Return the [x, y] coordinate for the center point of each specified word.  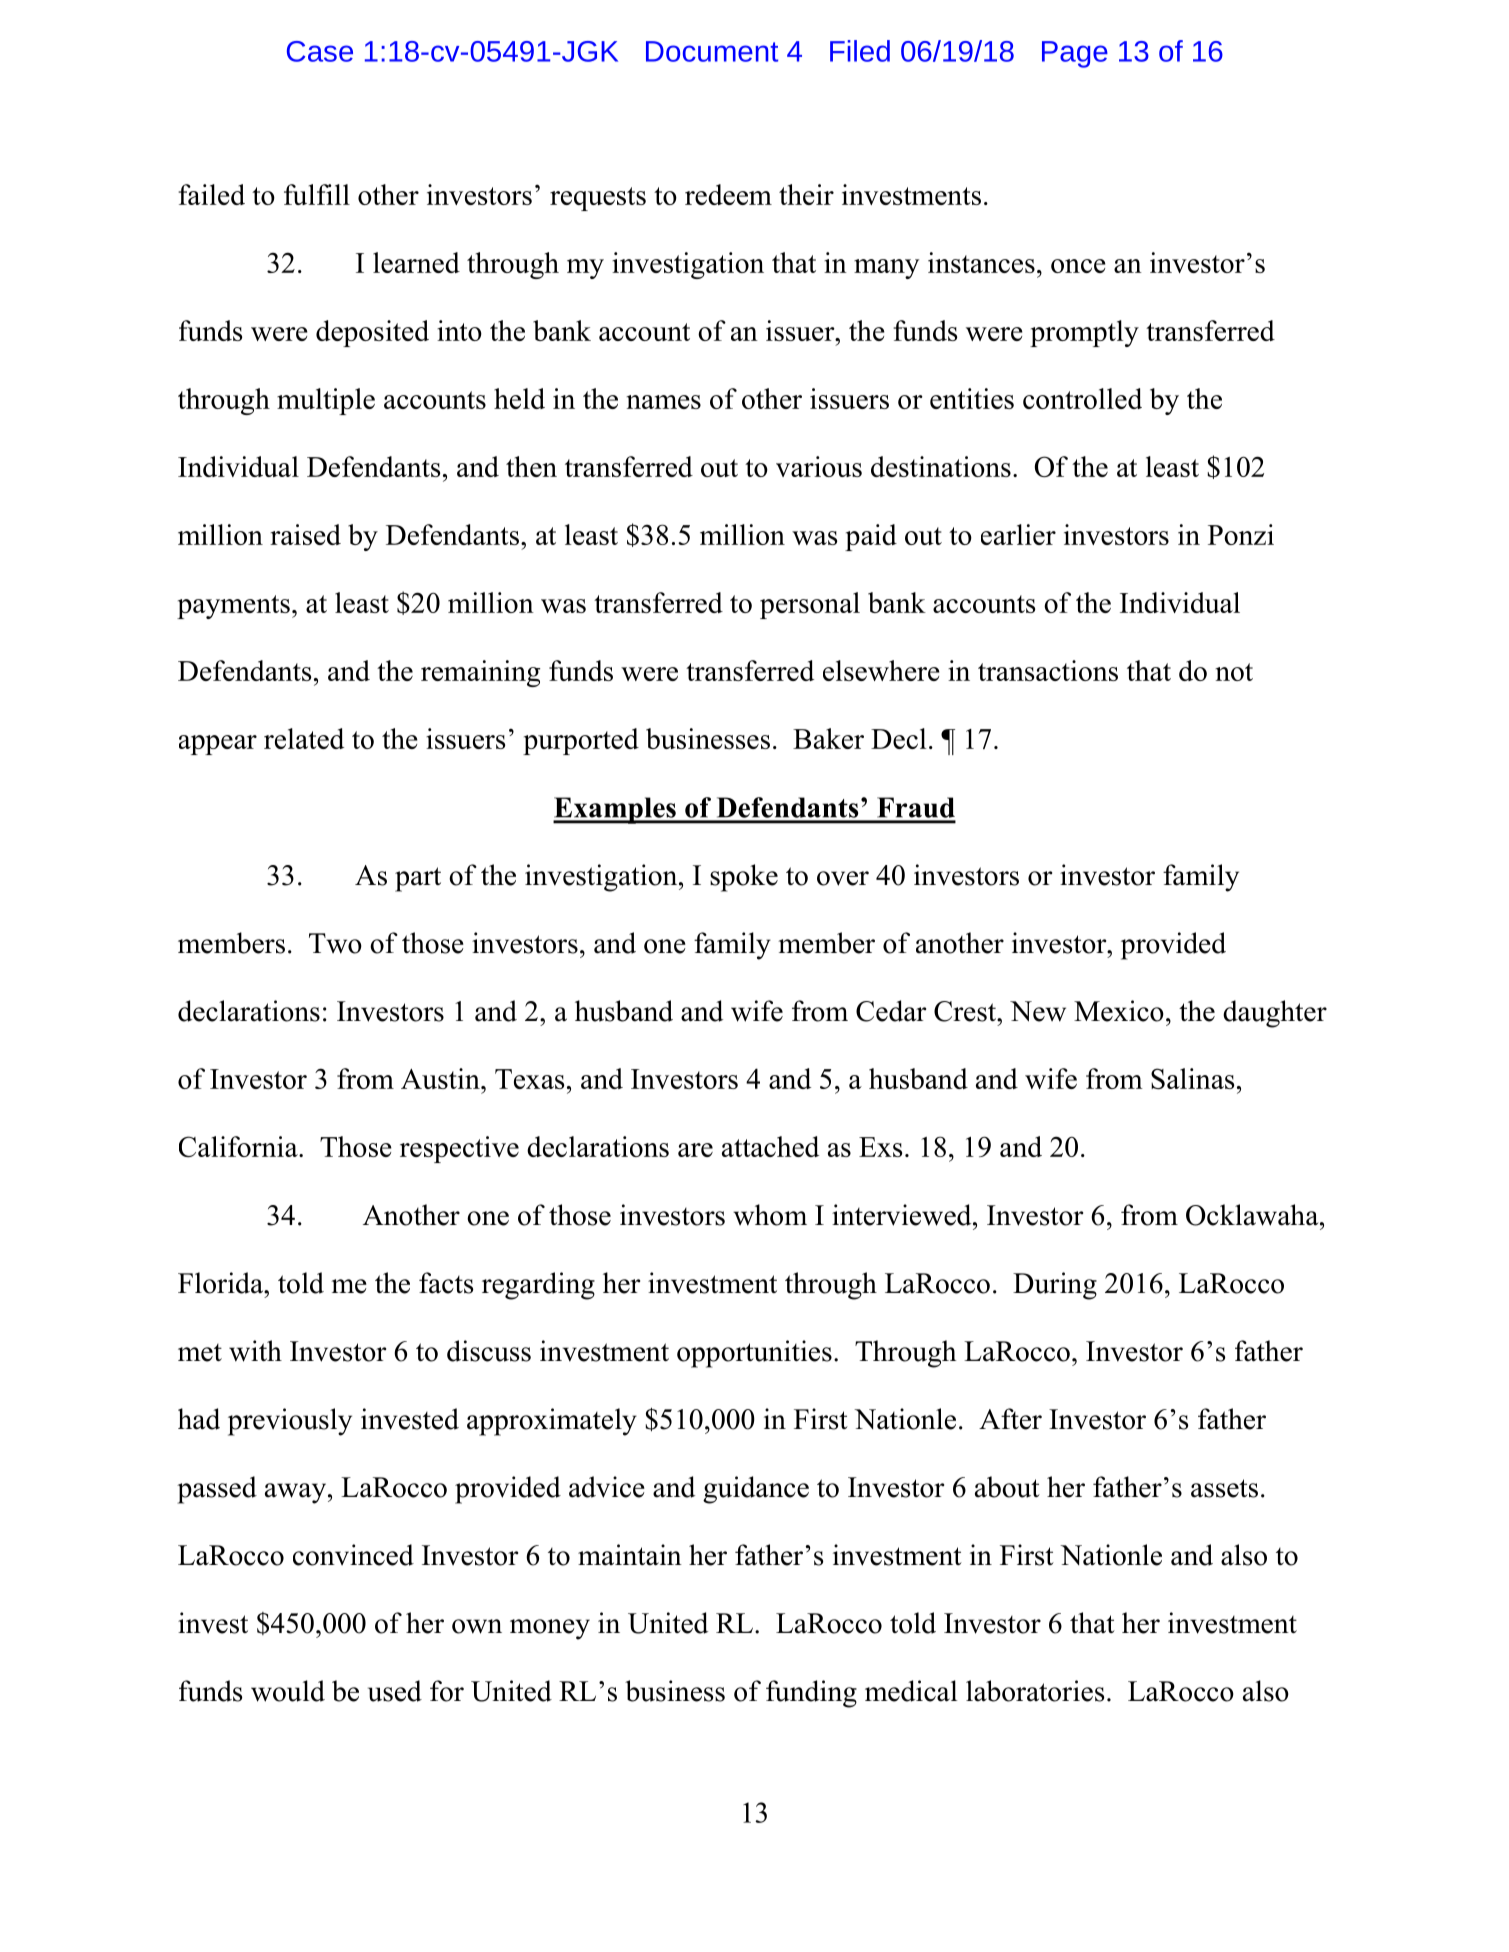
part [418, 879]
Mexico [1119, 1011]
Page [1075, 54]
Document [712, 51]
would [288, 1691]
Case [320, 51]
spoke [744, 878]
